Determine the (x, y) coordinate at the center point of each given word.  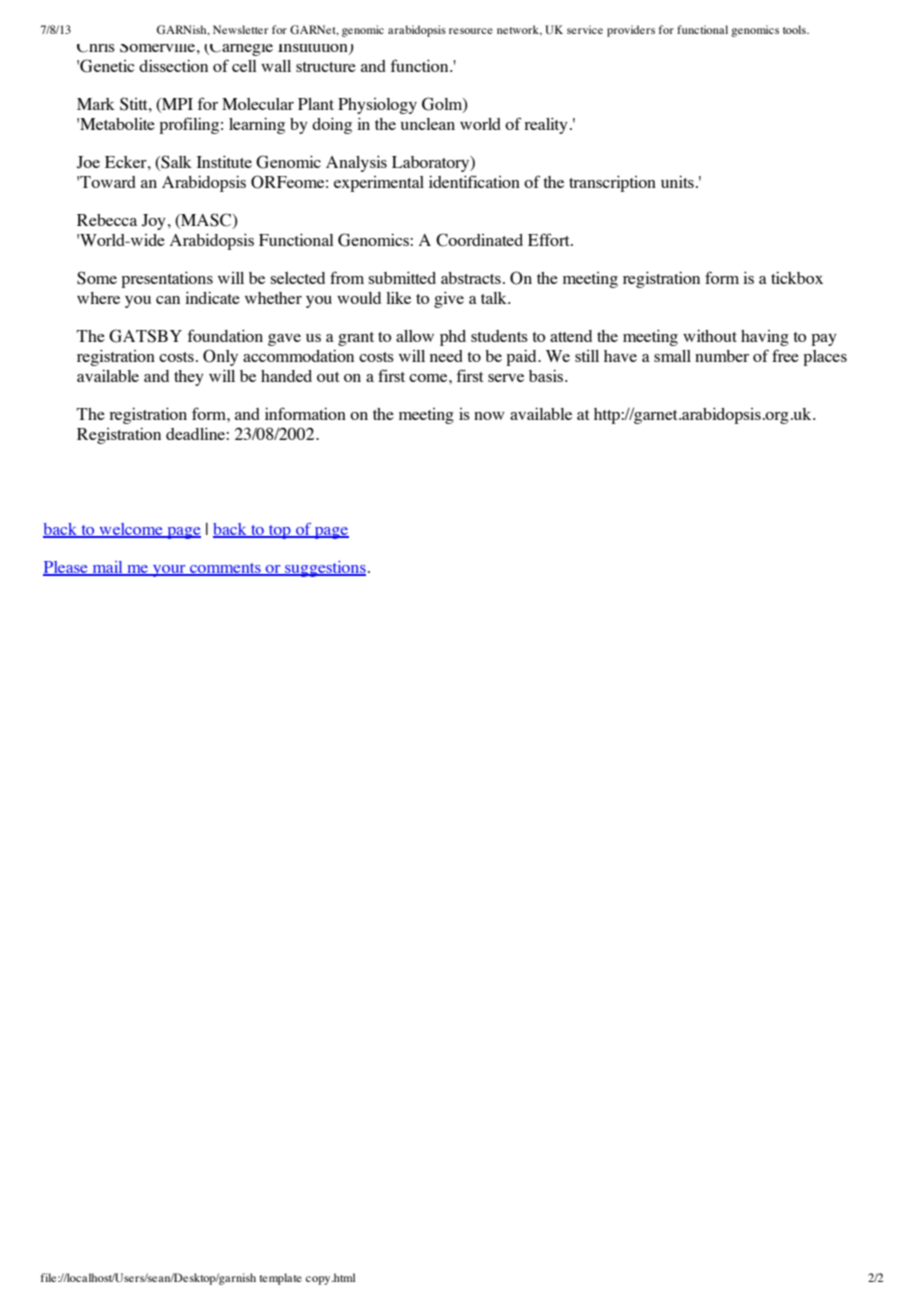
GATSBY (145, 336)
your (169, 571)
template (280, 1279)
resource (471, 31)
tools (795, 29)
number (722, 356)
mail (107, 568)
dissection (173, 65)
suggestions (324, 569)
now (489, 416)
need (446, 356)
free (785, 355)
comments (225, 569)
